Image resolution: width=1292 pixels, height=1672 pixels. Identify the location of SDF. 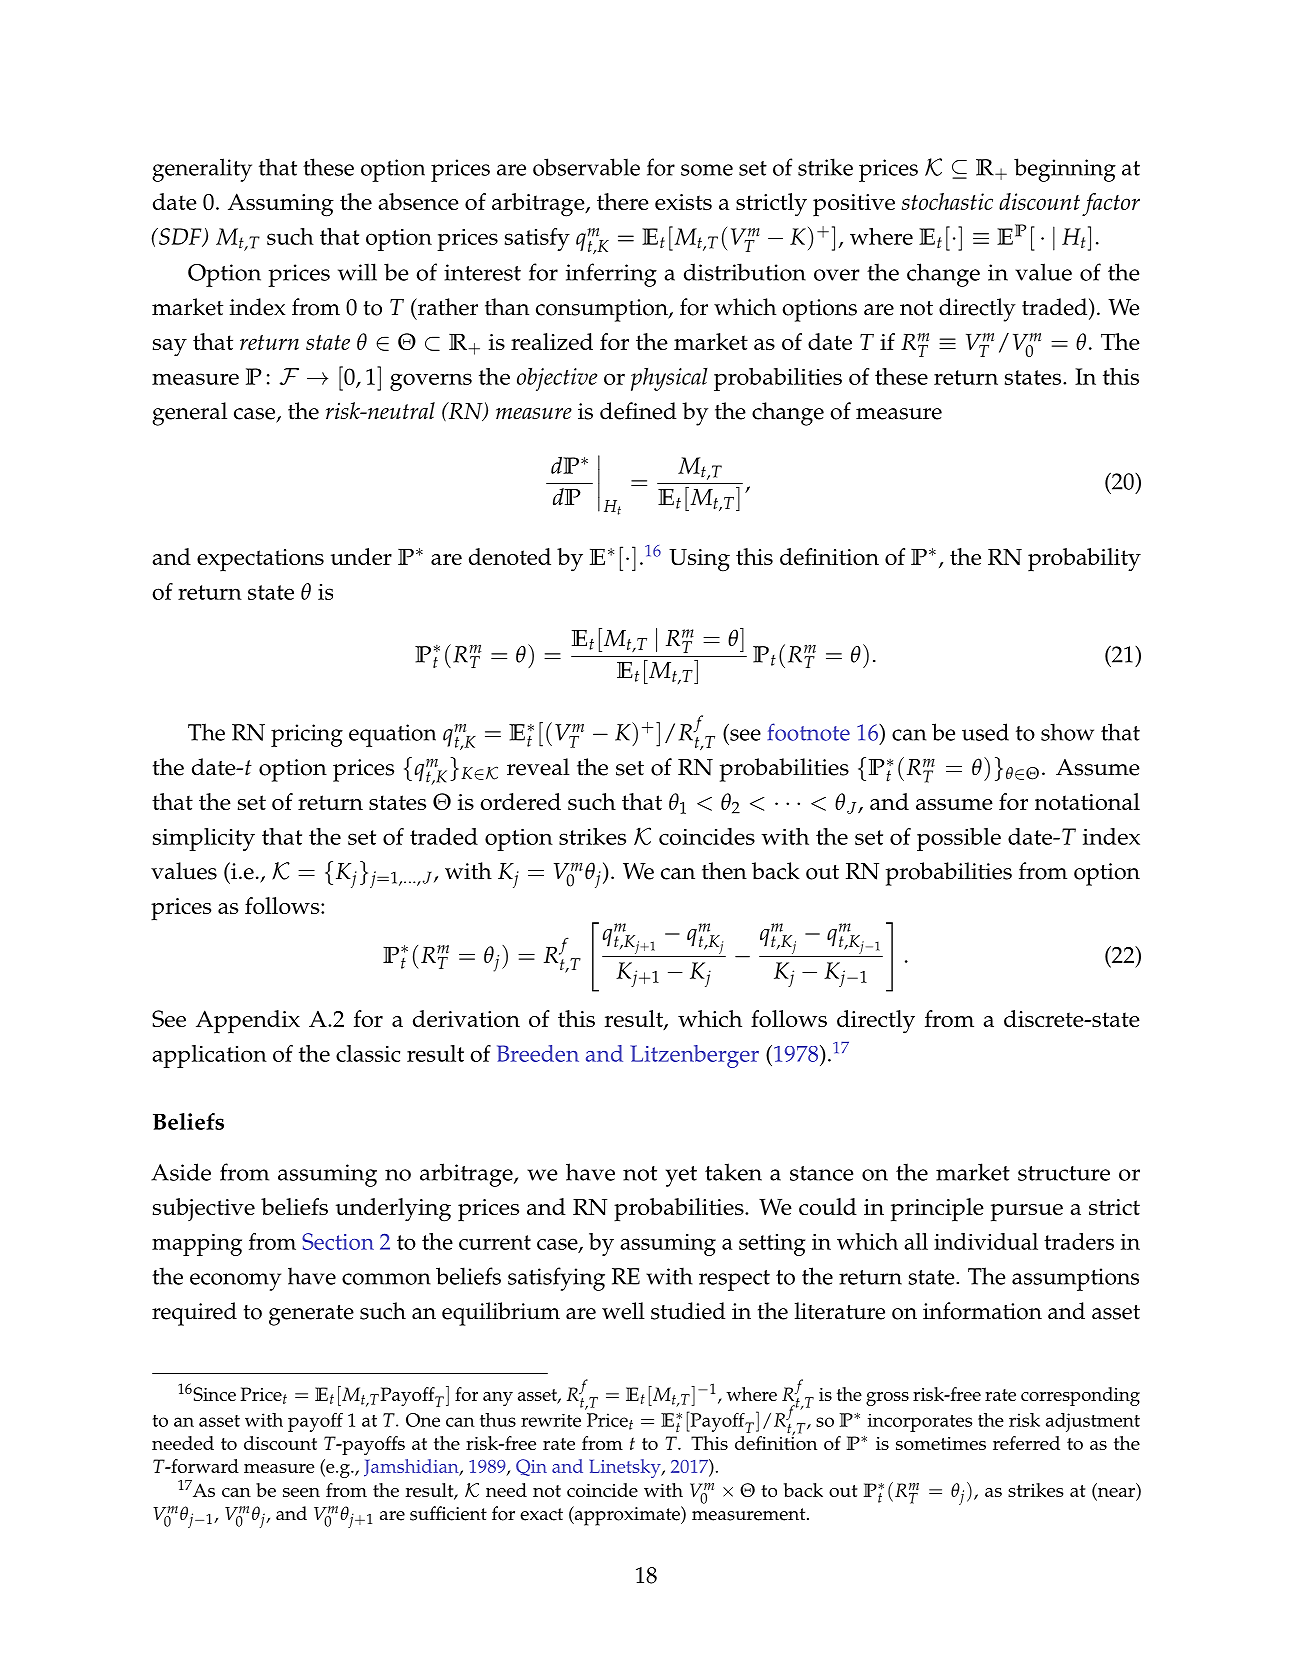
(180, 237).
